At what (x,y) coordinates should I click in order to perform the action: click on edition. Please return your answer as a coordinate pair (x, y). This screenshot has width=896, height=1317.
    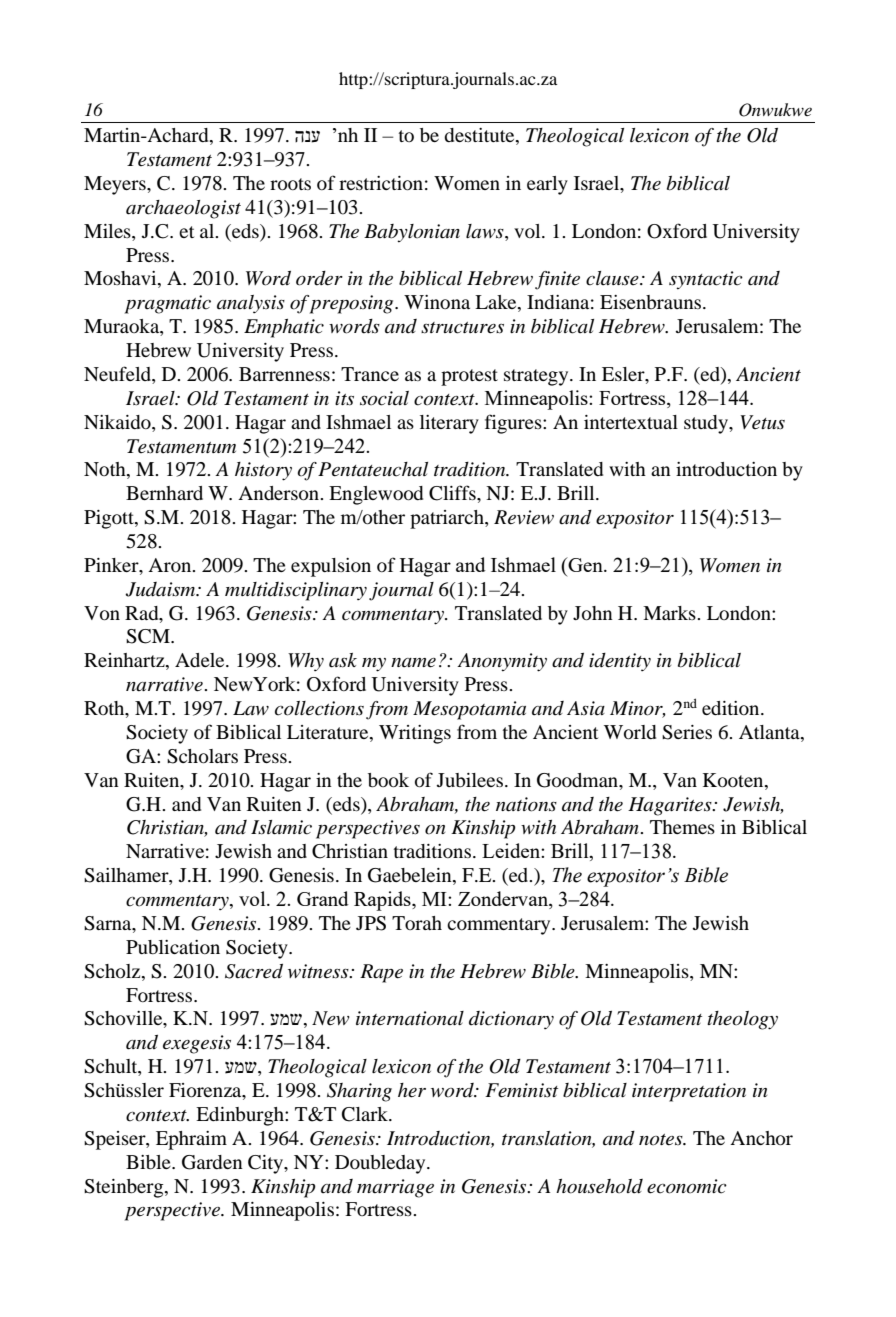
    Looking at the image, I should click on (732, 708).
